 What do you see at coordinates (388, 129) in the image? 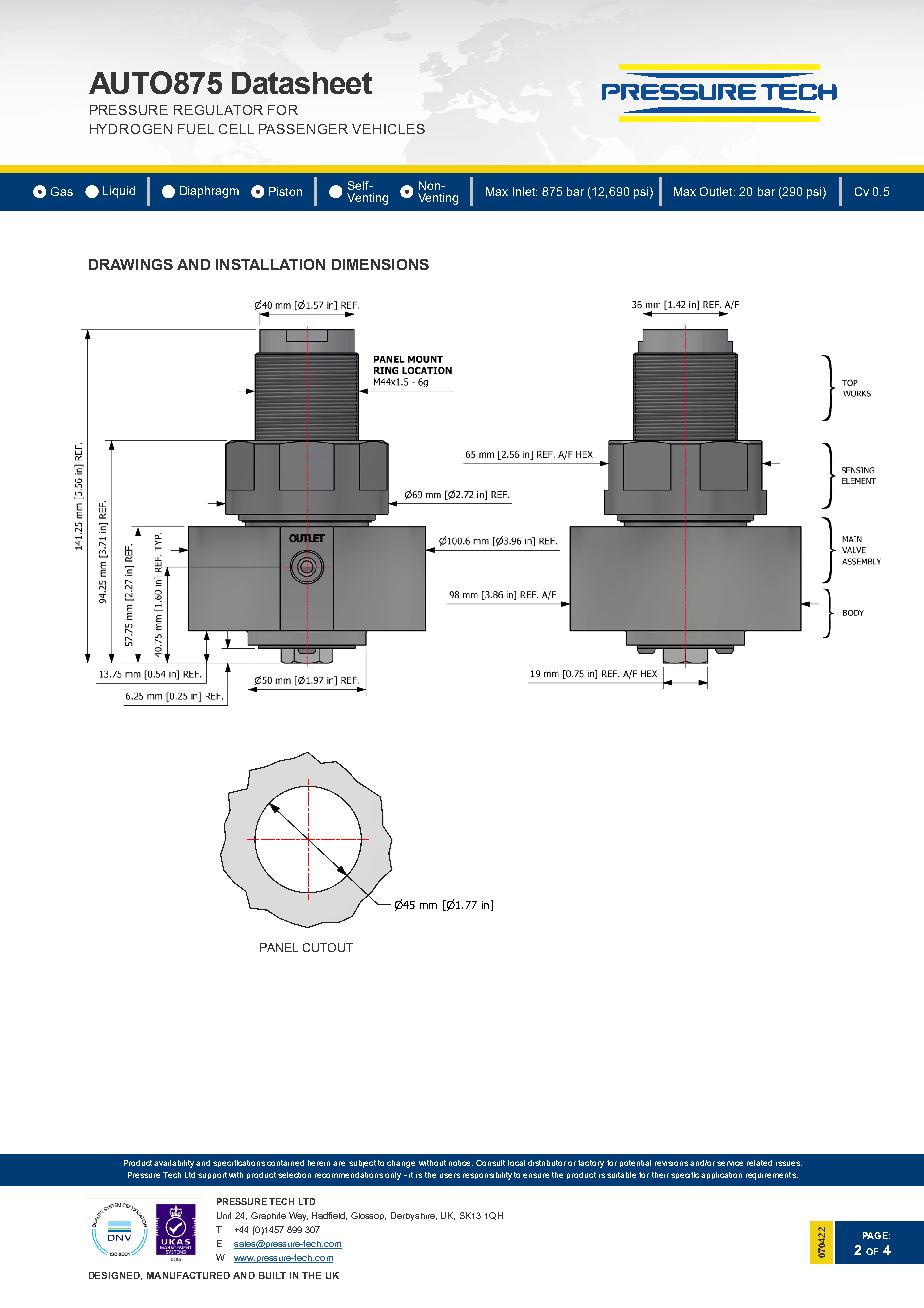
I see `VEHICLES` at bounding box center [388, 129].
